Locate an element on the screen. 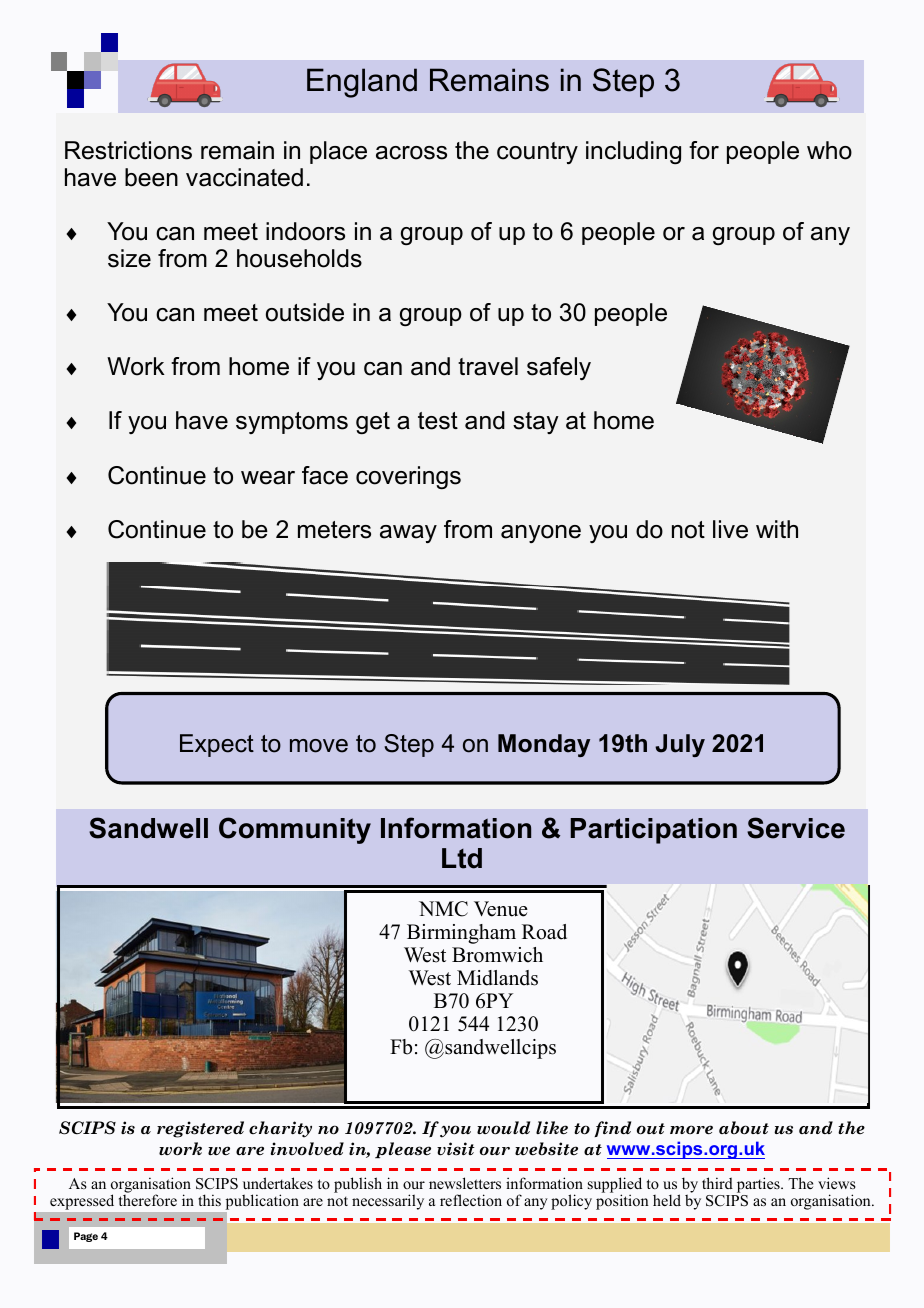  July is located at coordinates (680, 745).
